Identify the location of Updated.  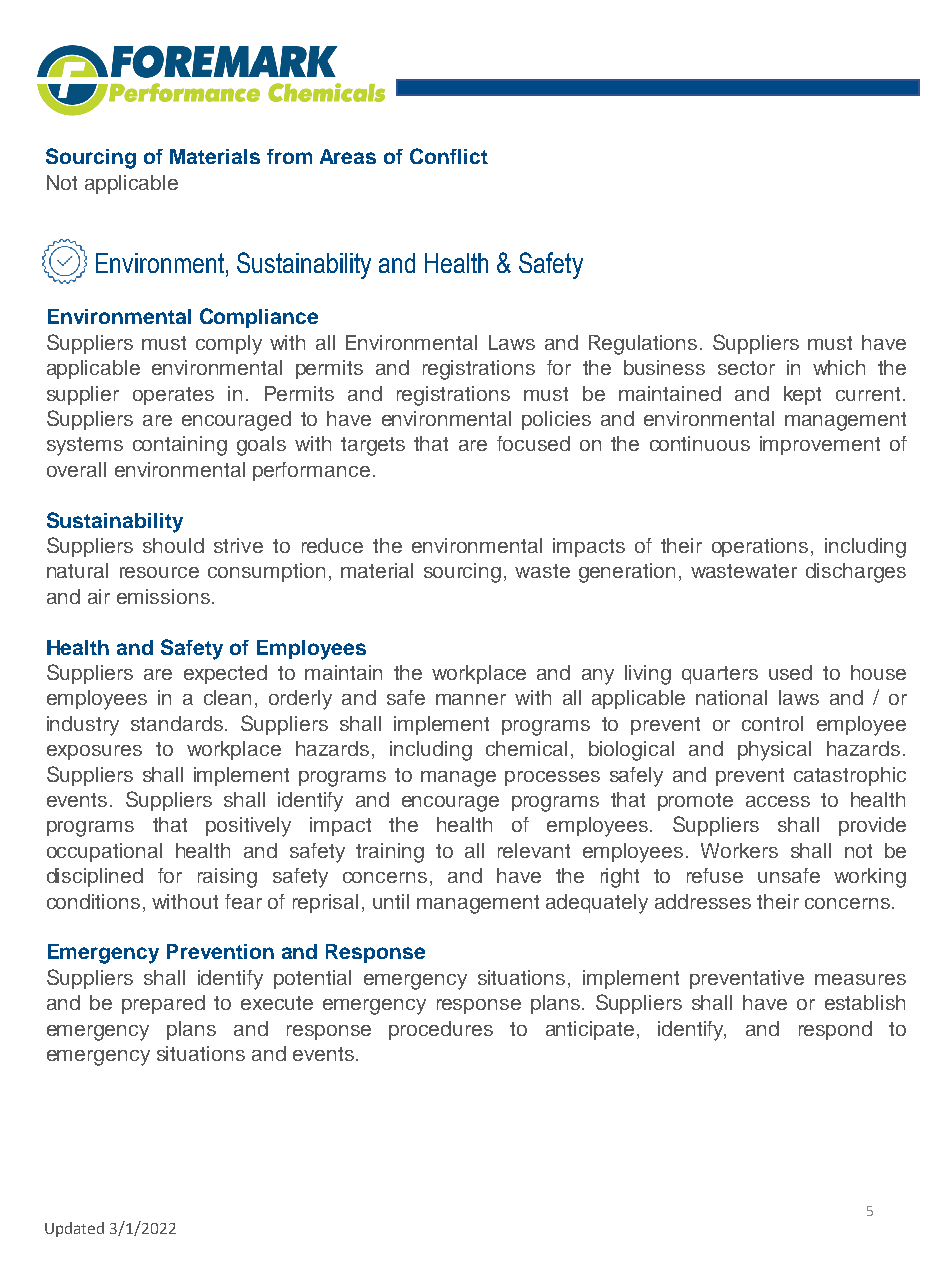
(74, 1229).
